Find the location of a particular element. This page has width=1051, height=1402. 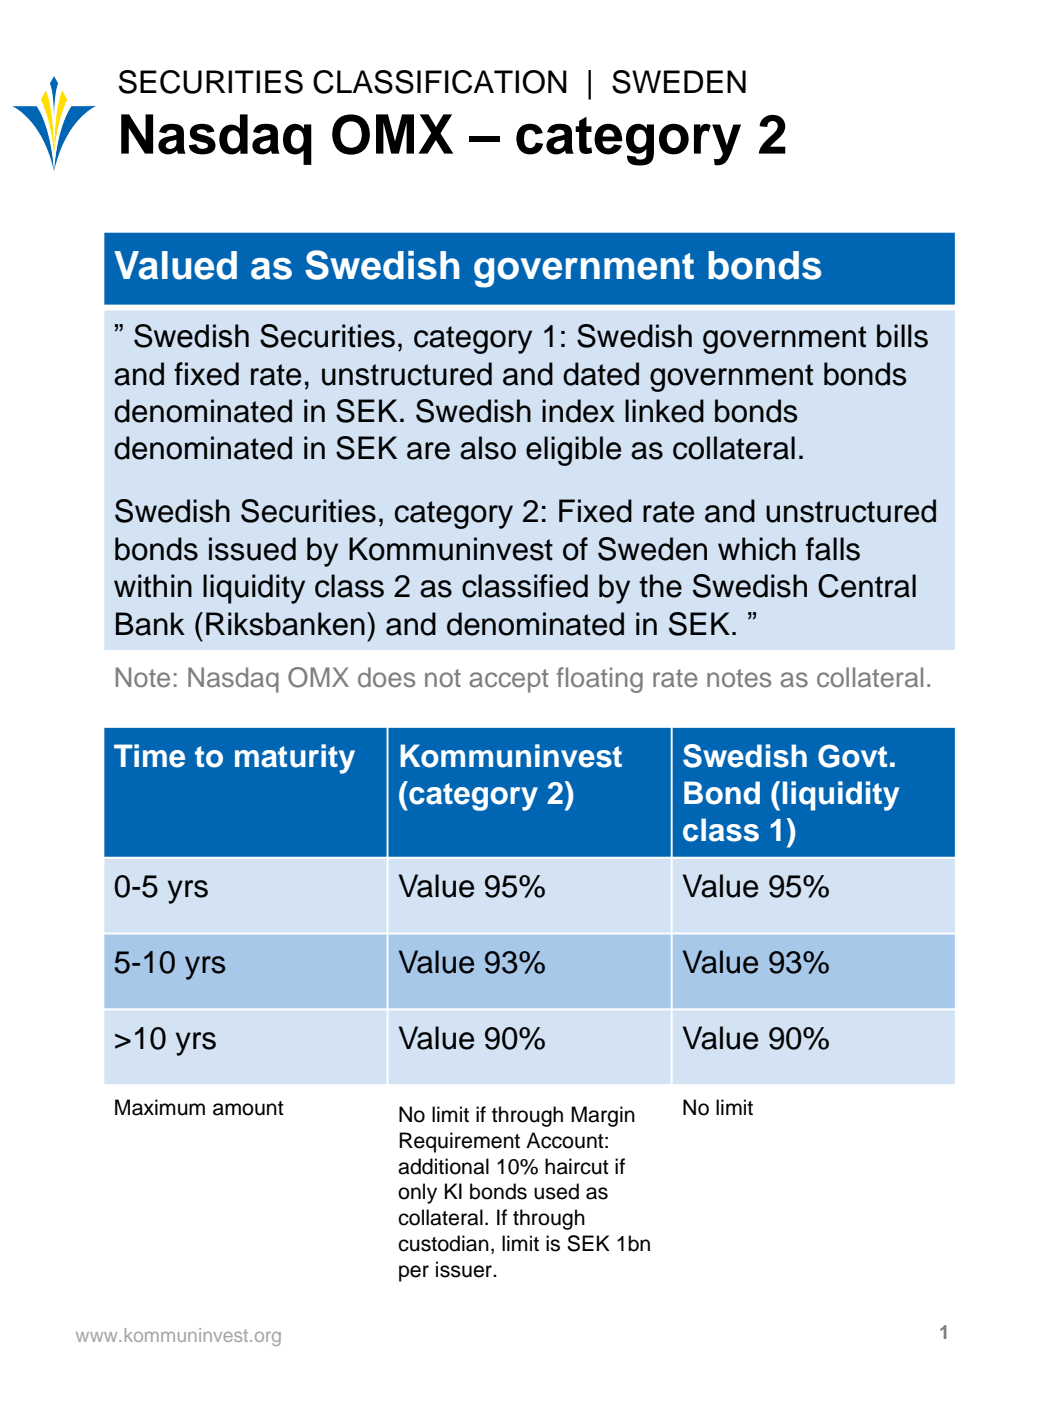

accept is located at coordinates (509, 681).
